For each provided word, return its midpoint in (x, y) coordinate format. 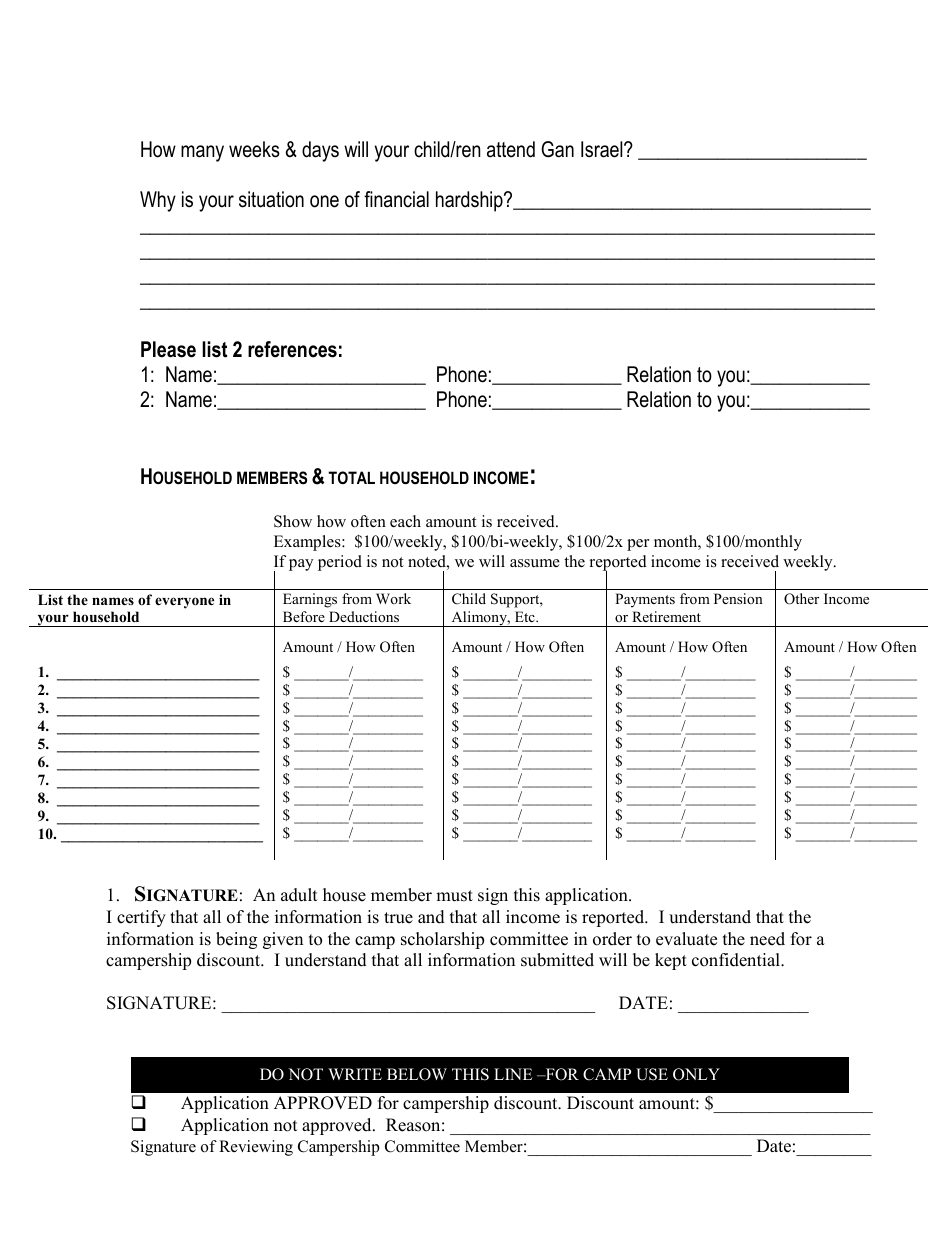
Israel (603, 149)
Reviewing (256, 1148)
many (202, 153)
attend (511, 149)
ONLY (696, 1074)
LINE (513, 1074)
